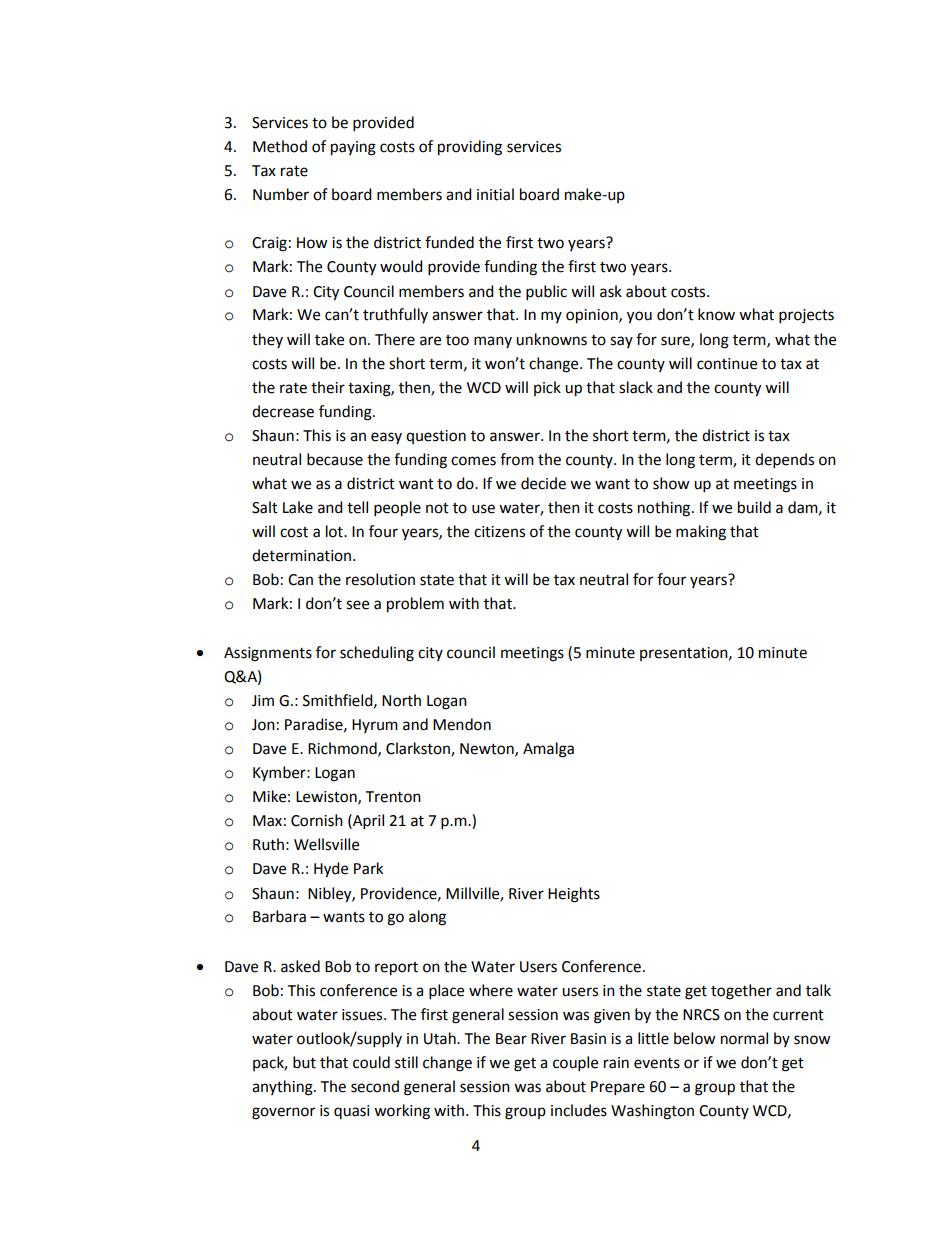  Describe the element at coordinates (543, 483) in the screenshot. I see `decide` at that location.
